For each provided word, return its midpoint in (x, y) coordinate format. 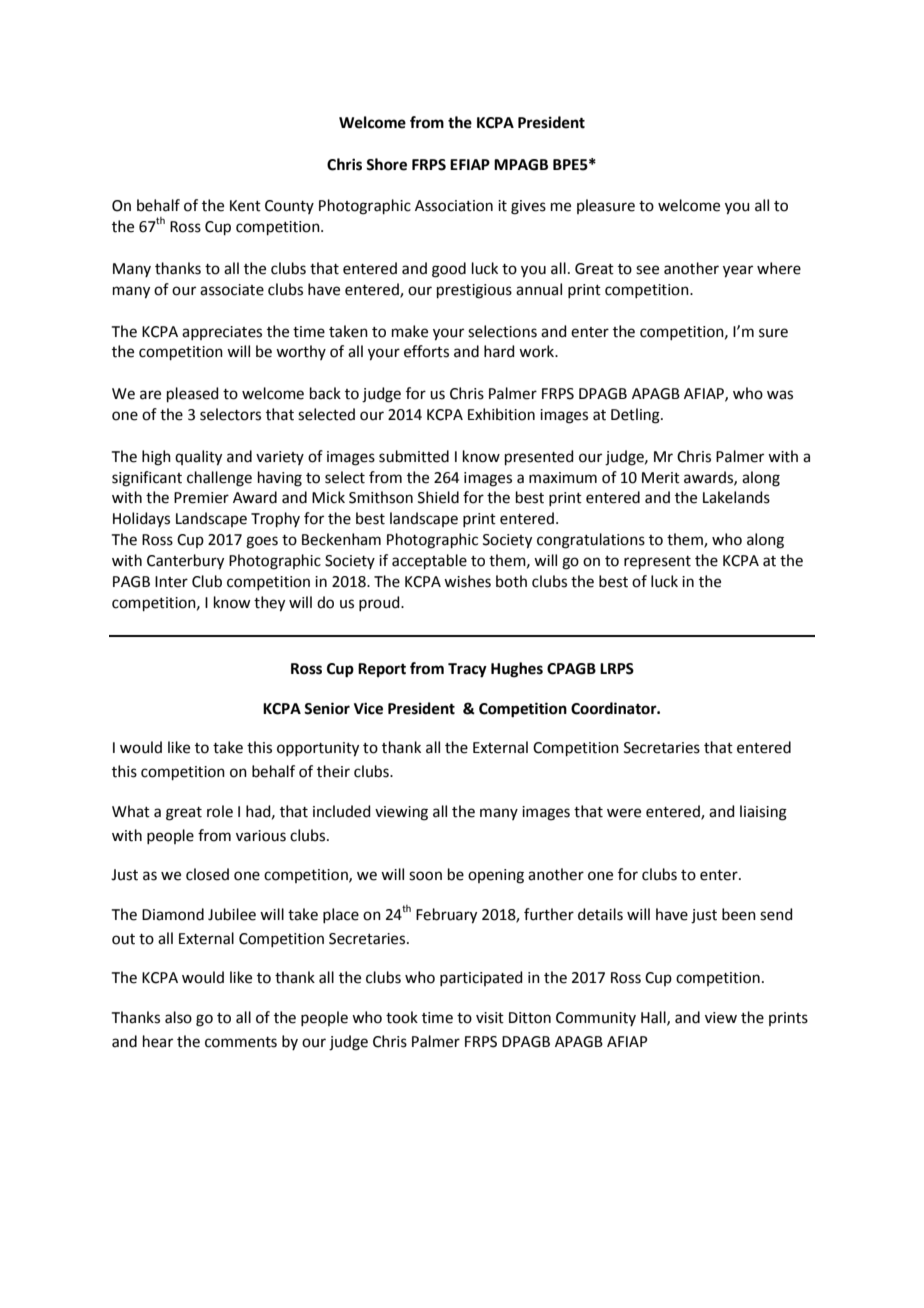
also (178, 1017)
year (738, 271)
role (220, 811)
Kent (245, 206)
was (780, 395)
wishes (467, 581)
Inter (171, 582)
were (624, 813)
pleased (193, 394)
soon (425, 876)
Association (454, 206)
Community (596, 1019)
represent (657, 562)
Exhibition (501, 414)
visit (490, 1018)
